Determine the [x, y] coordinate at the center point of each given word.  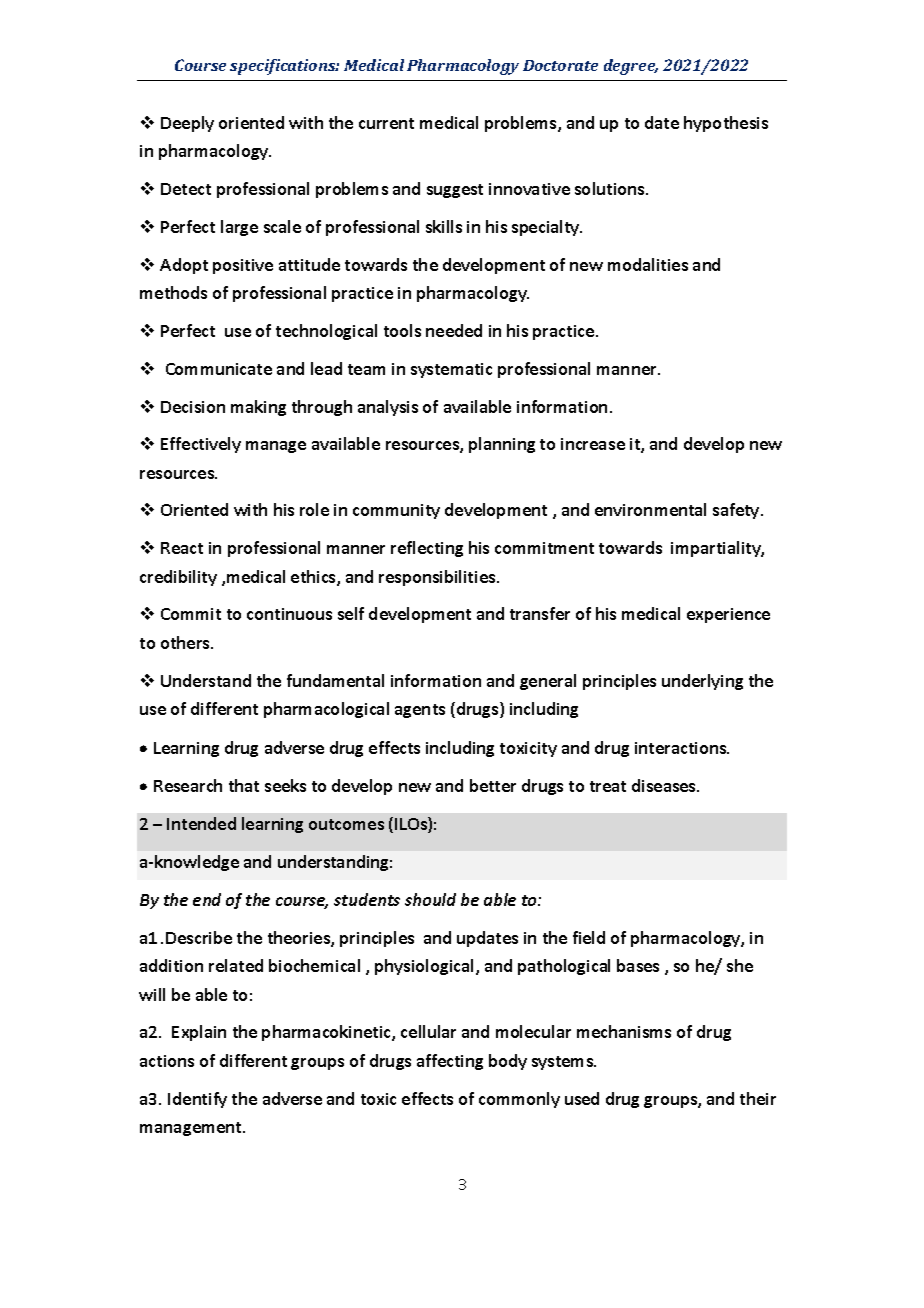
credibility [178, 578]
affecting [450, 1062]
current [386, 123]
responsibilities [438, 578]
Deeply [187, 124]
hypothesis [726, 124]
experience [728, 615]
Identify [197, 1100]
